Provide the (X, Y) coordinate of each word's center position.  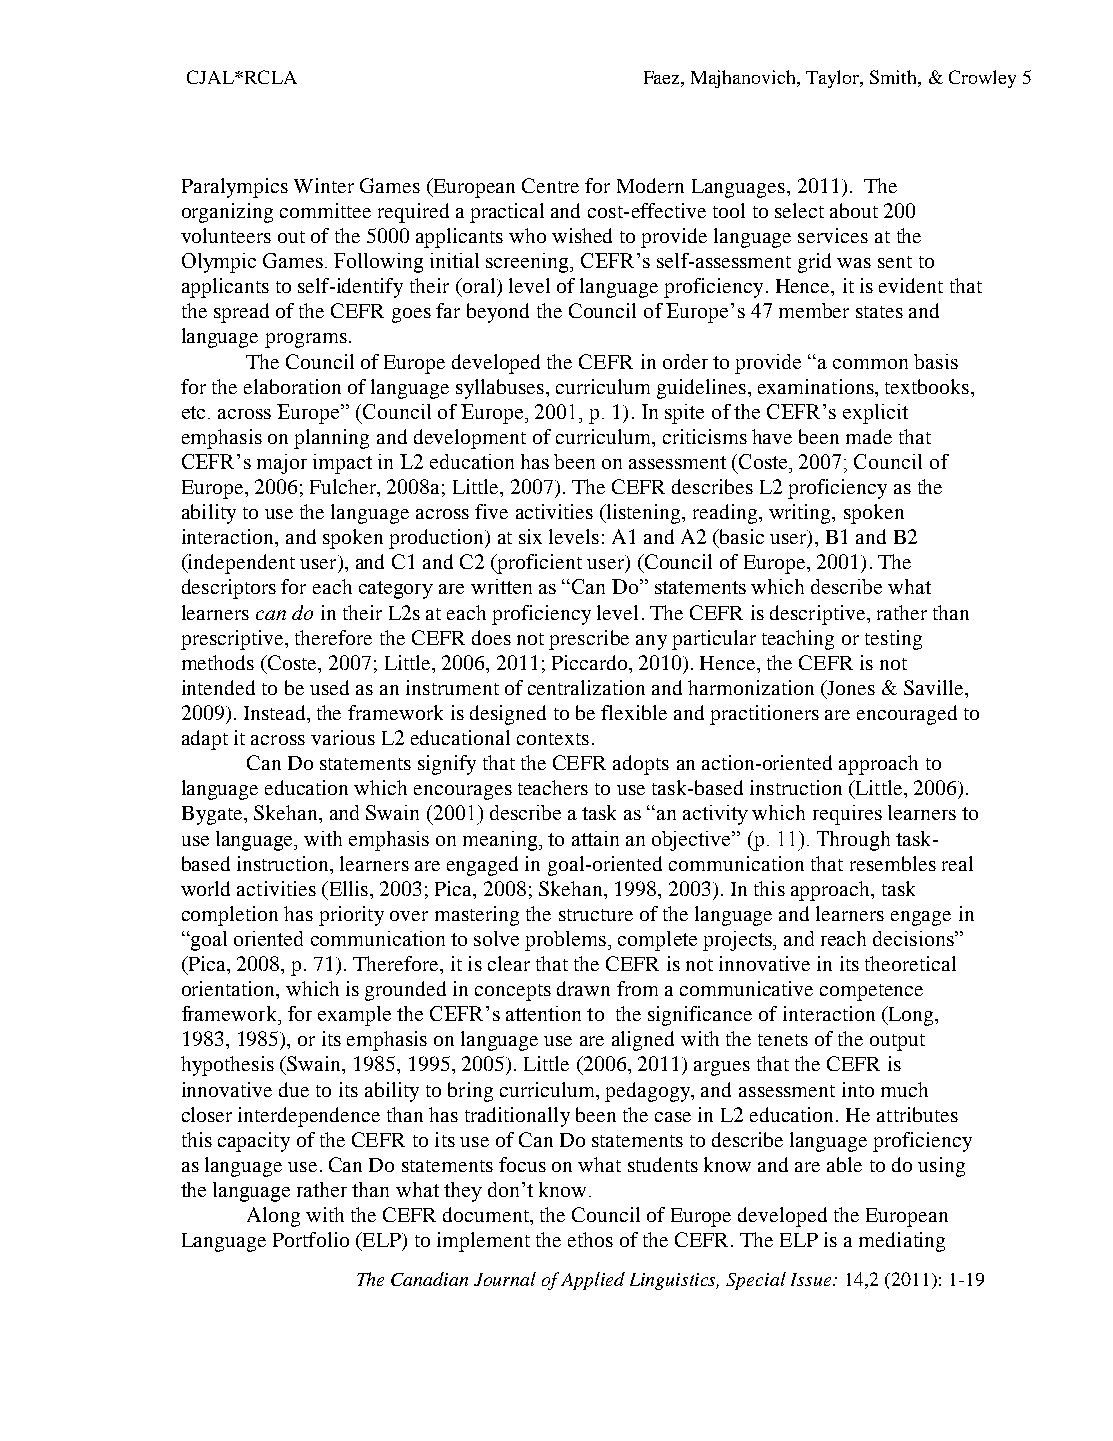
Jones (850, 687)
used (329, 687)
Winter (324, 185)
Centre (550, 185)
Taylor (834, 79)
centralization (586, 687)
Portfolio (311, 1239)
